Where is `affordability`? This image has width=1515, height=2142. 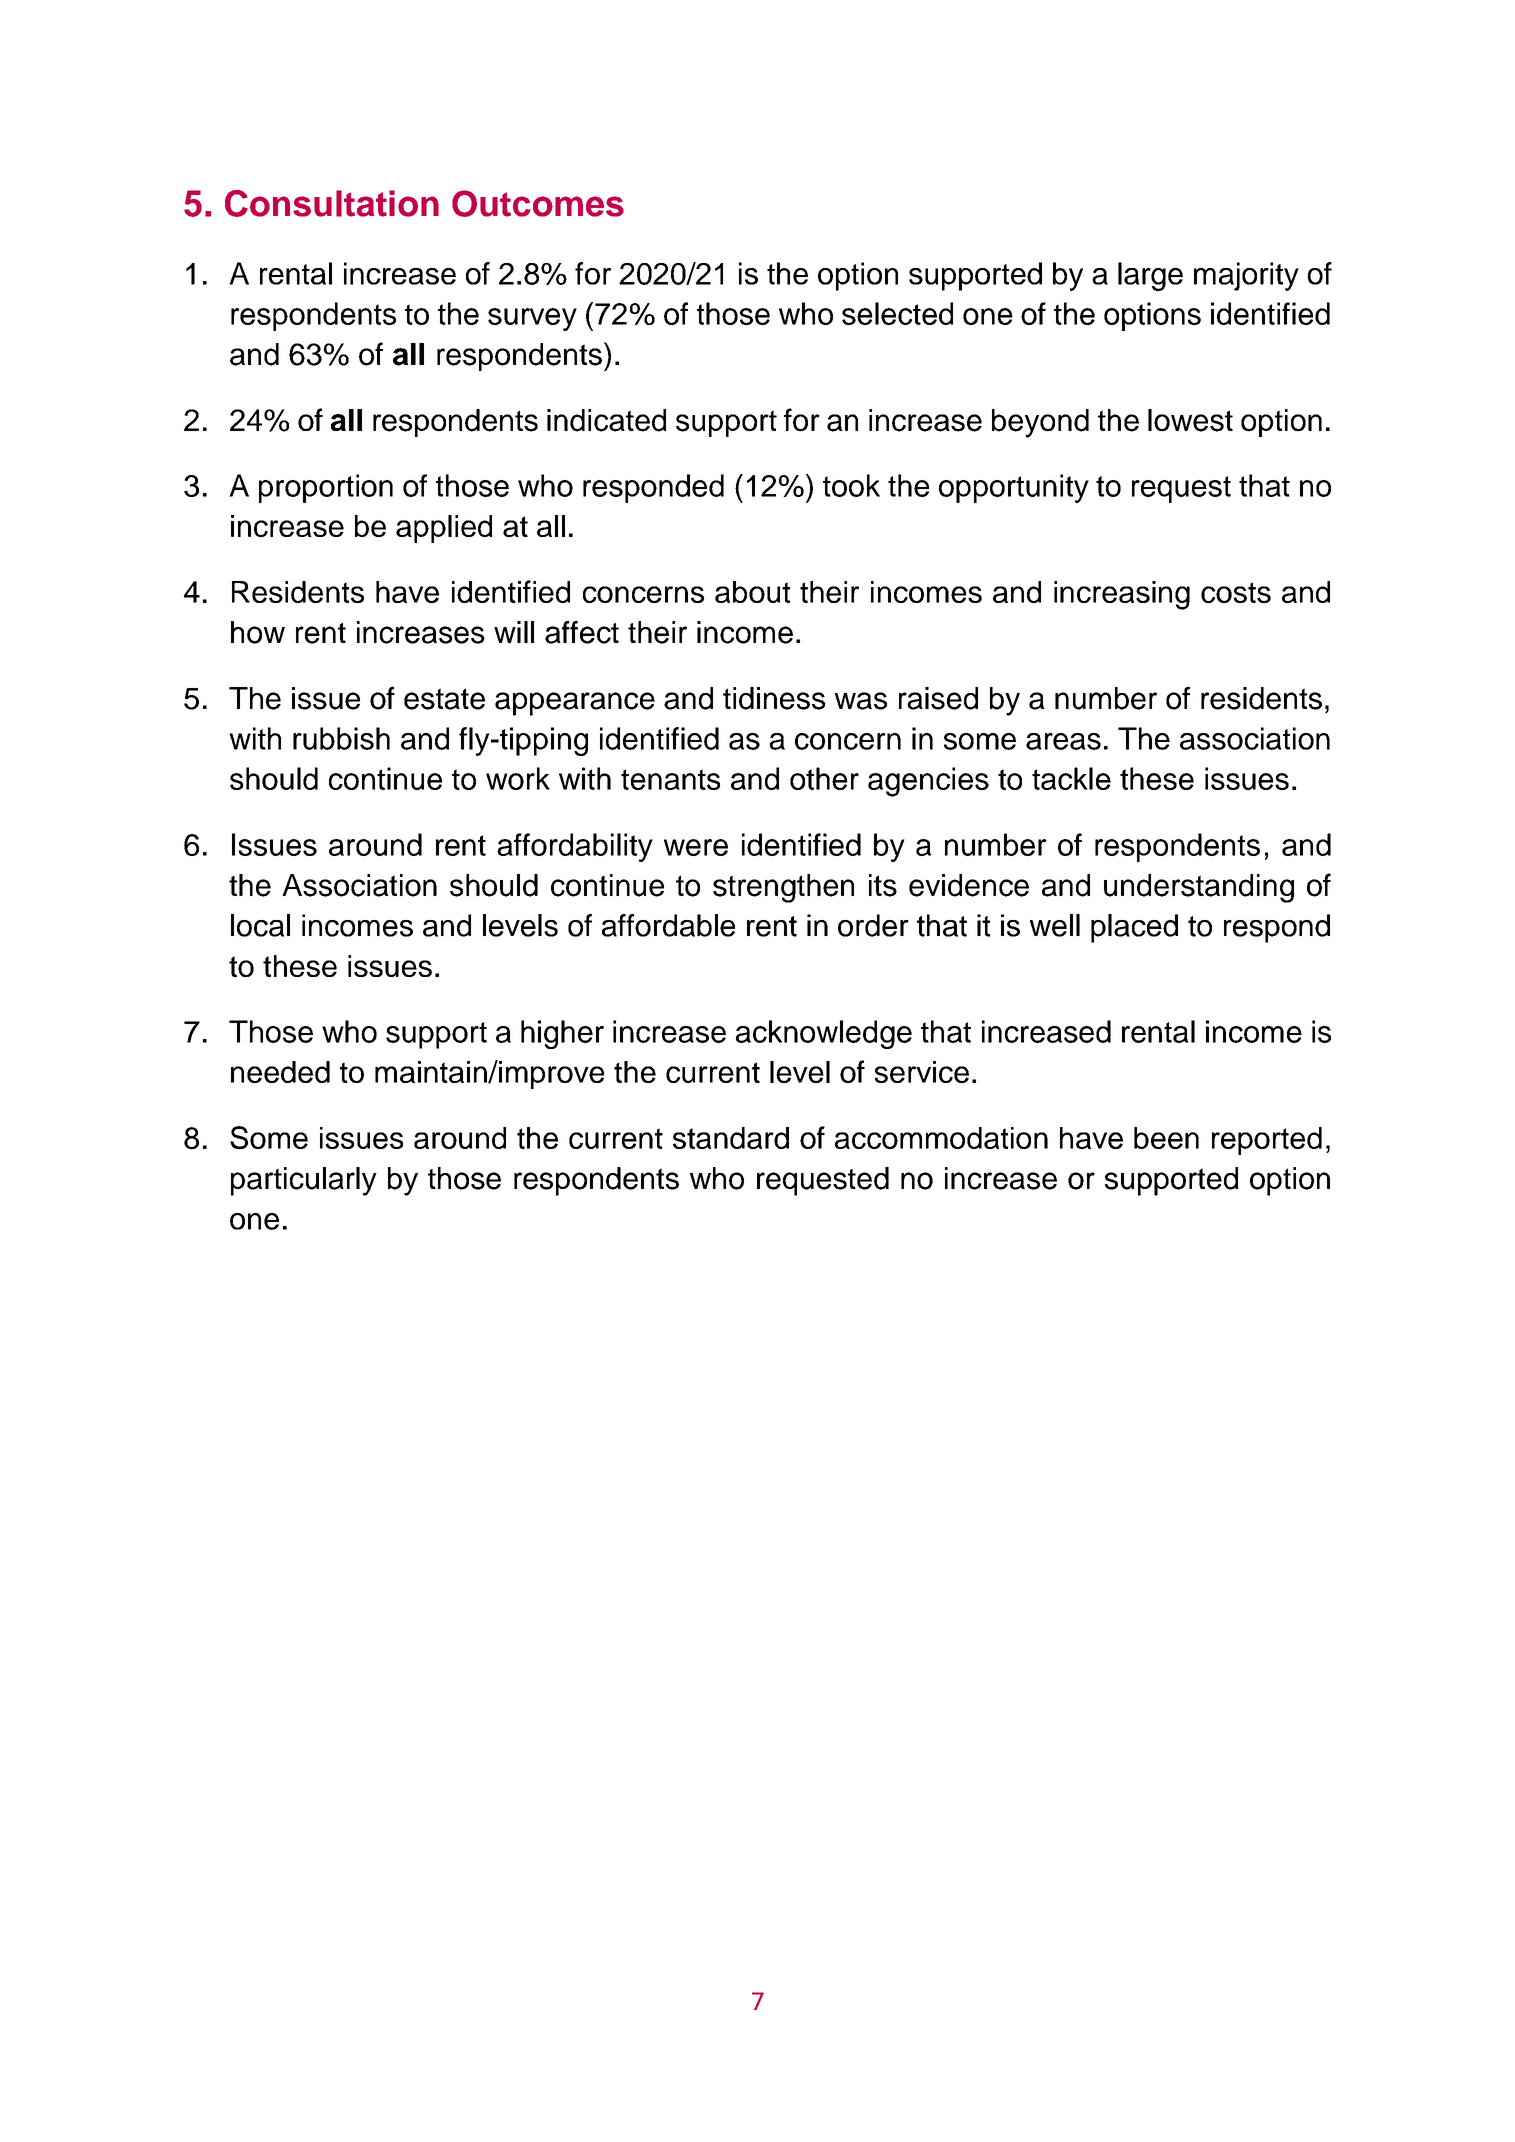
affordability is located at coordinates (575, 847).
